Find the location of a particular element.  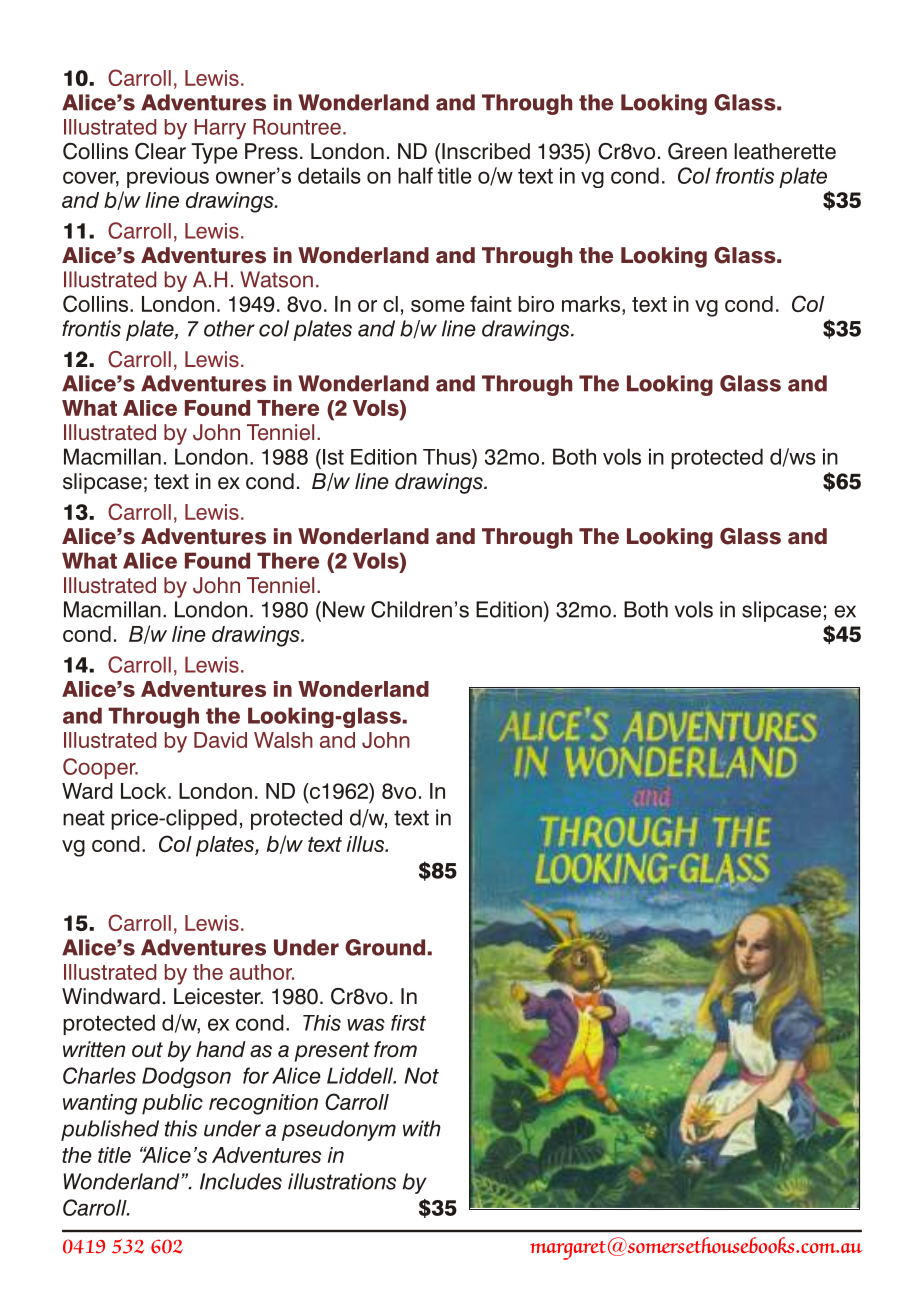

New is located at coordinates (344, 609).
